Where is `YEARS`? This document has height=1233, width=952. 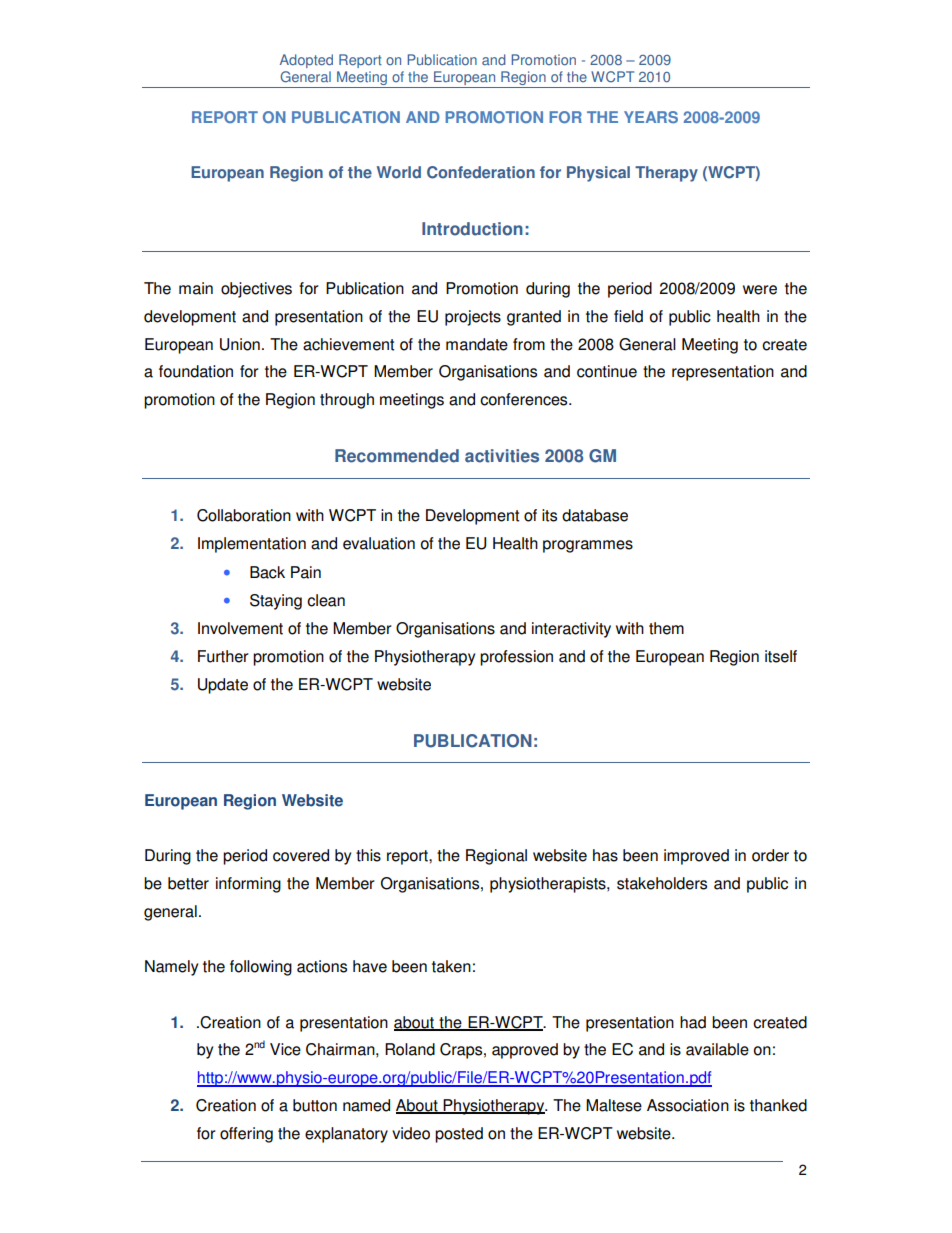
YEARS is located at coordinates (651, 117).
